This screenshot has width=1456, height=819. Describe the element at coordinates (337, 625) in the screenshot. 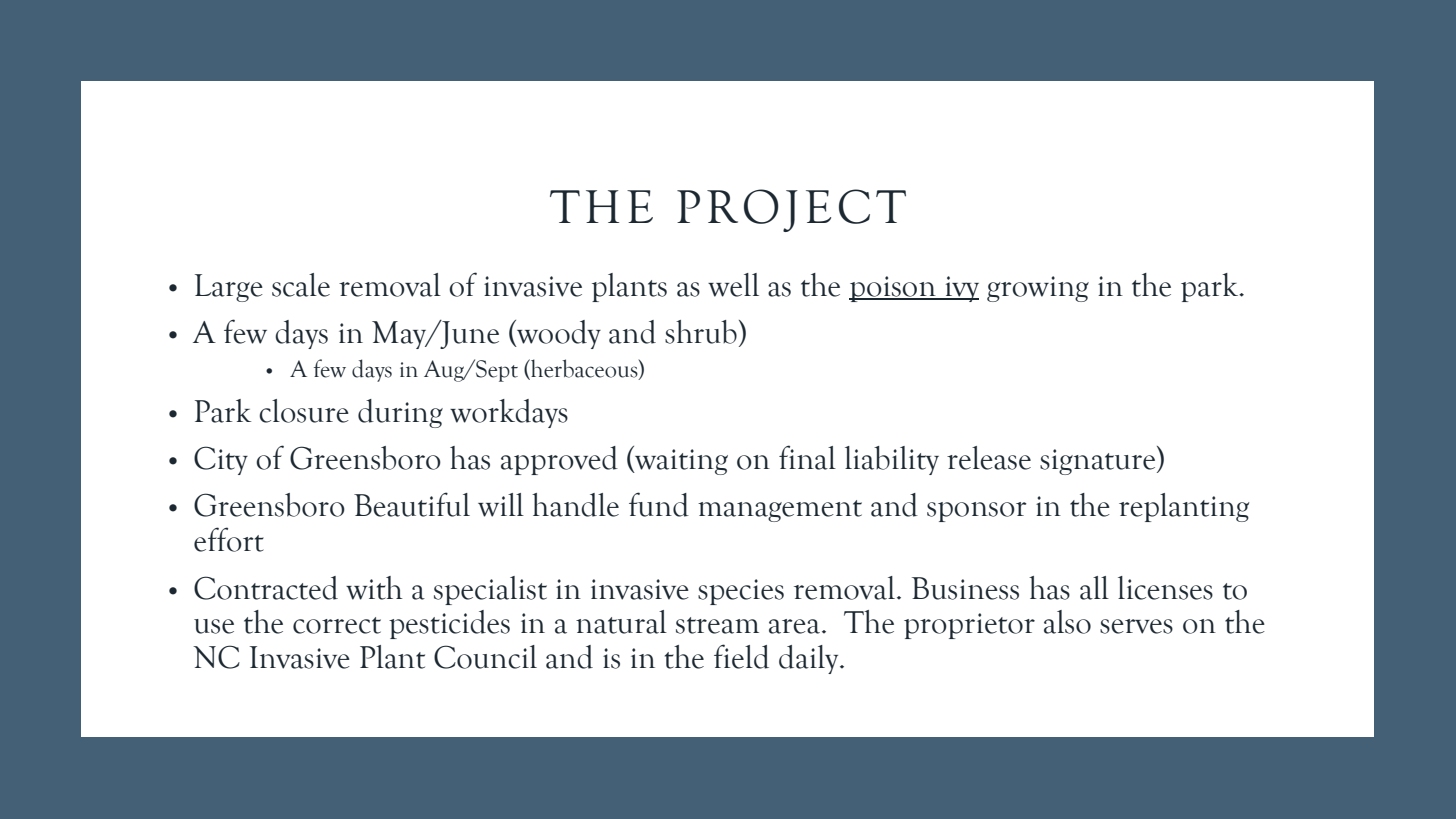

I see `correct` at that location.
